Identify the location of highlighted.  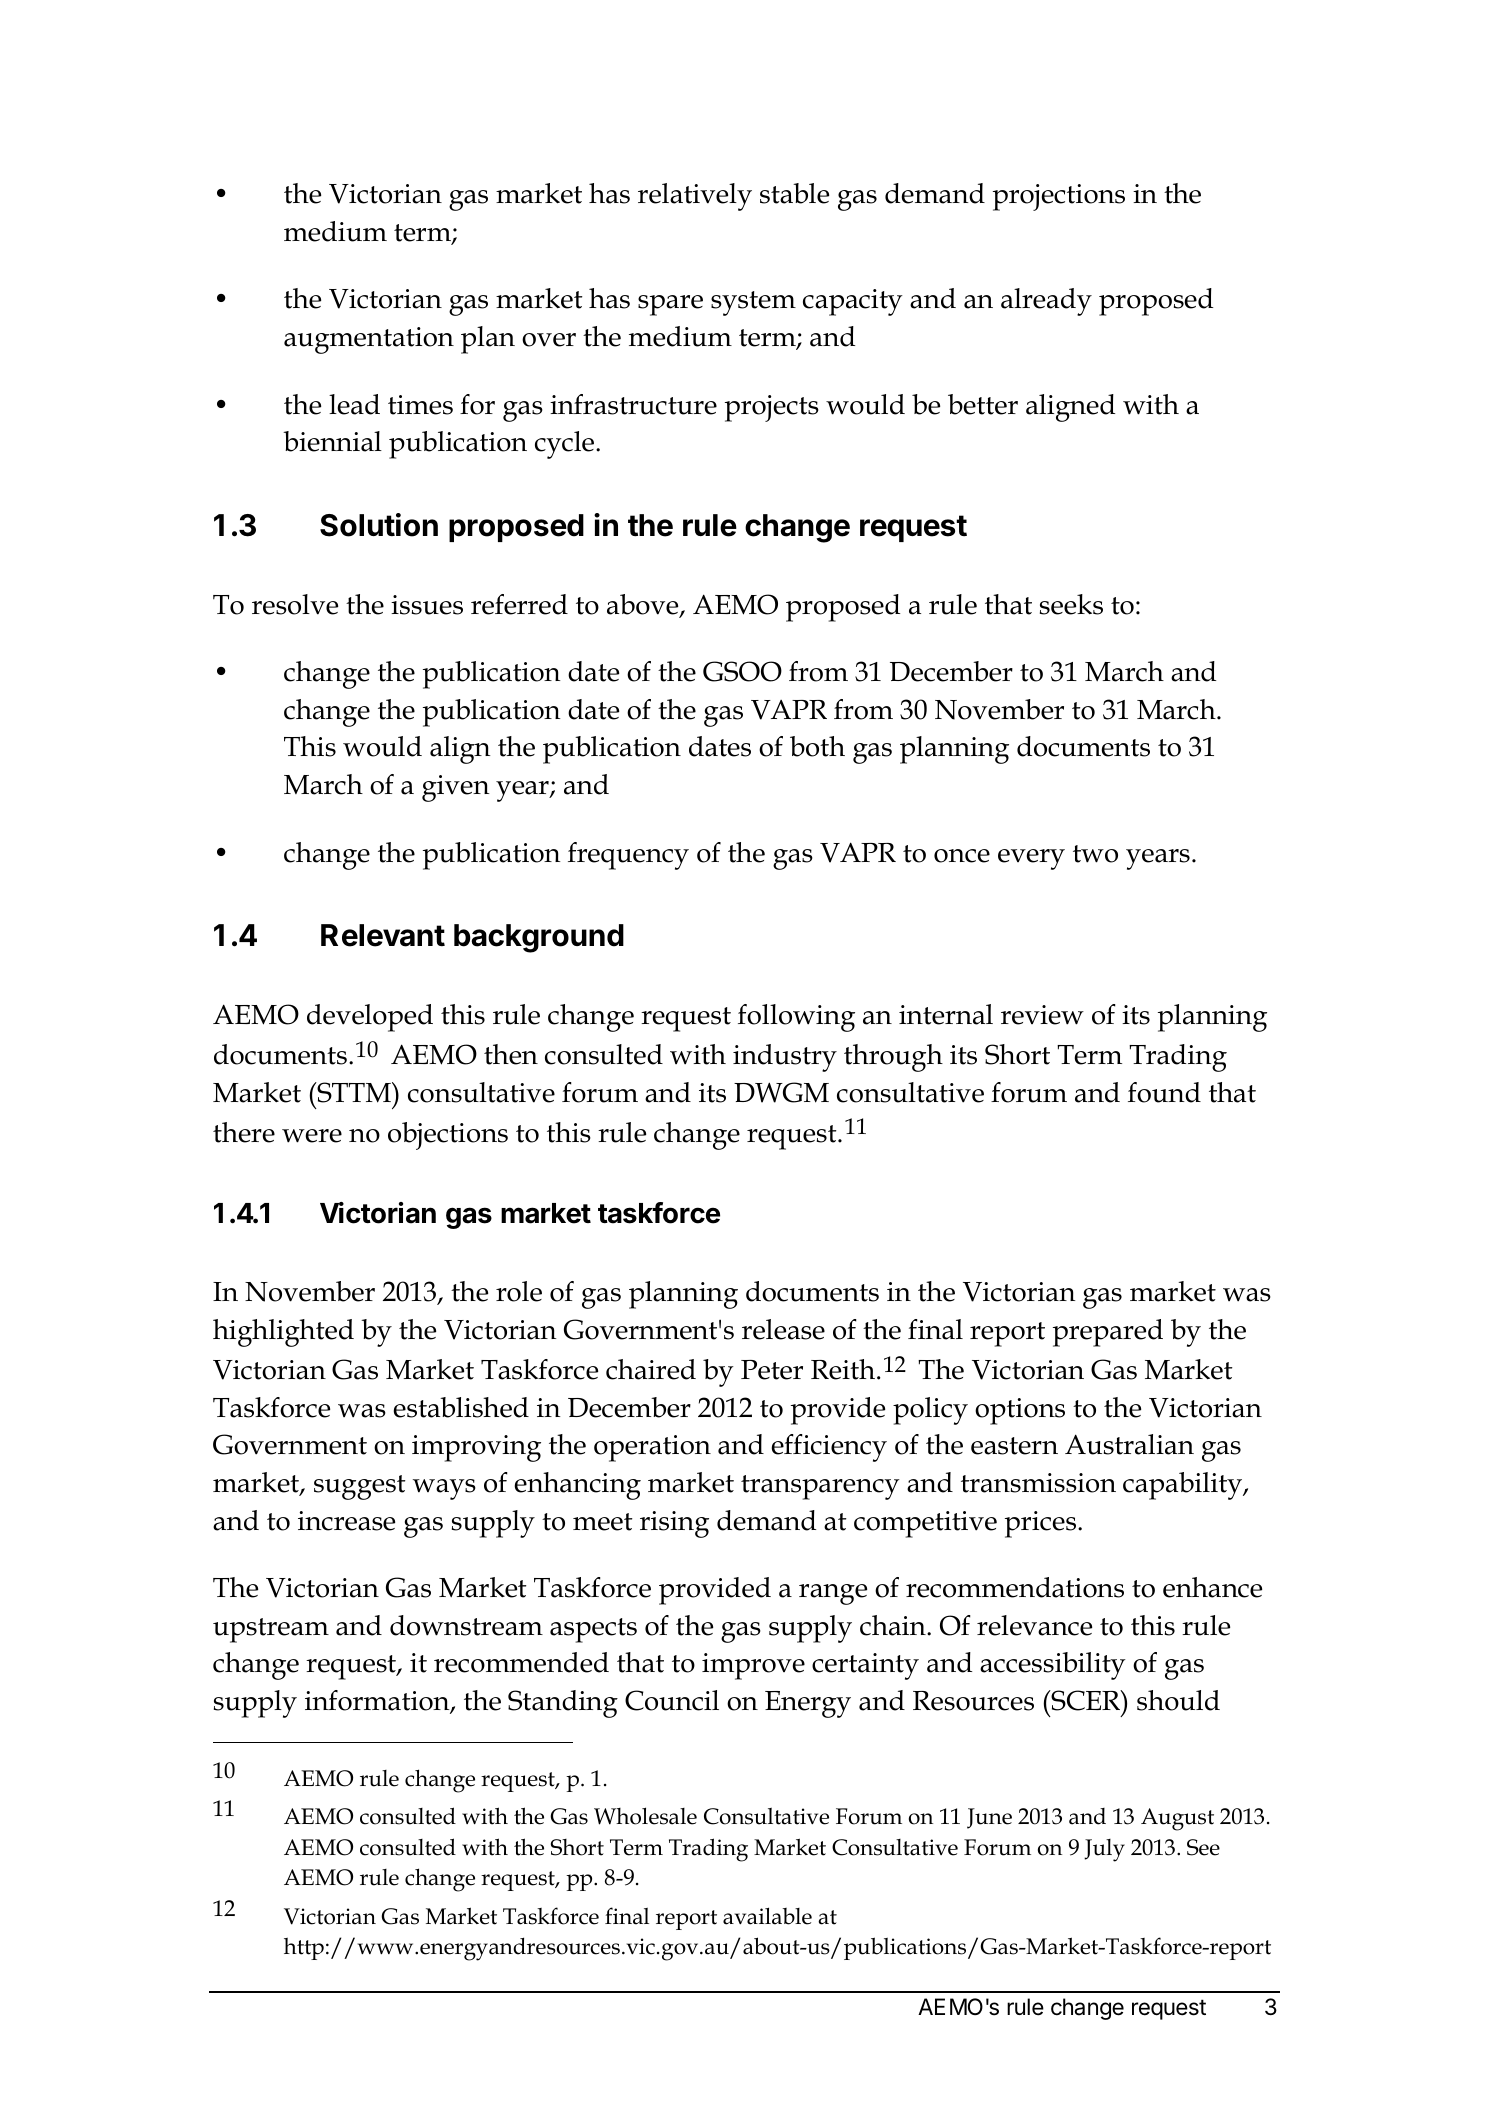
(283, 1333).
